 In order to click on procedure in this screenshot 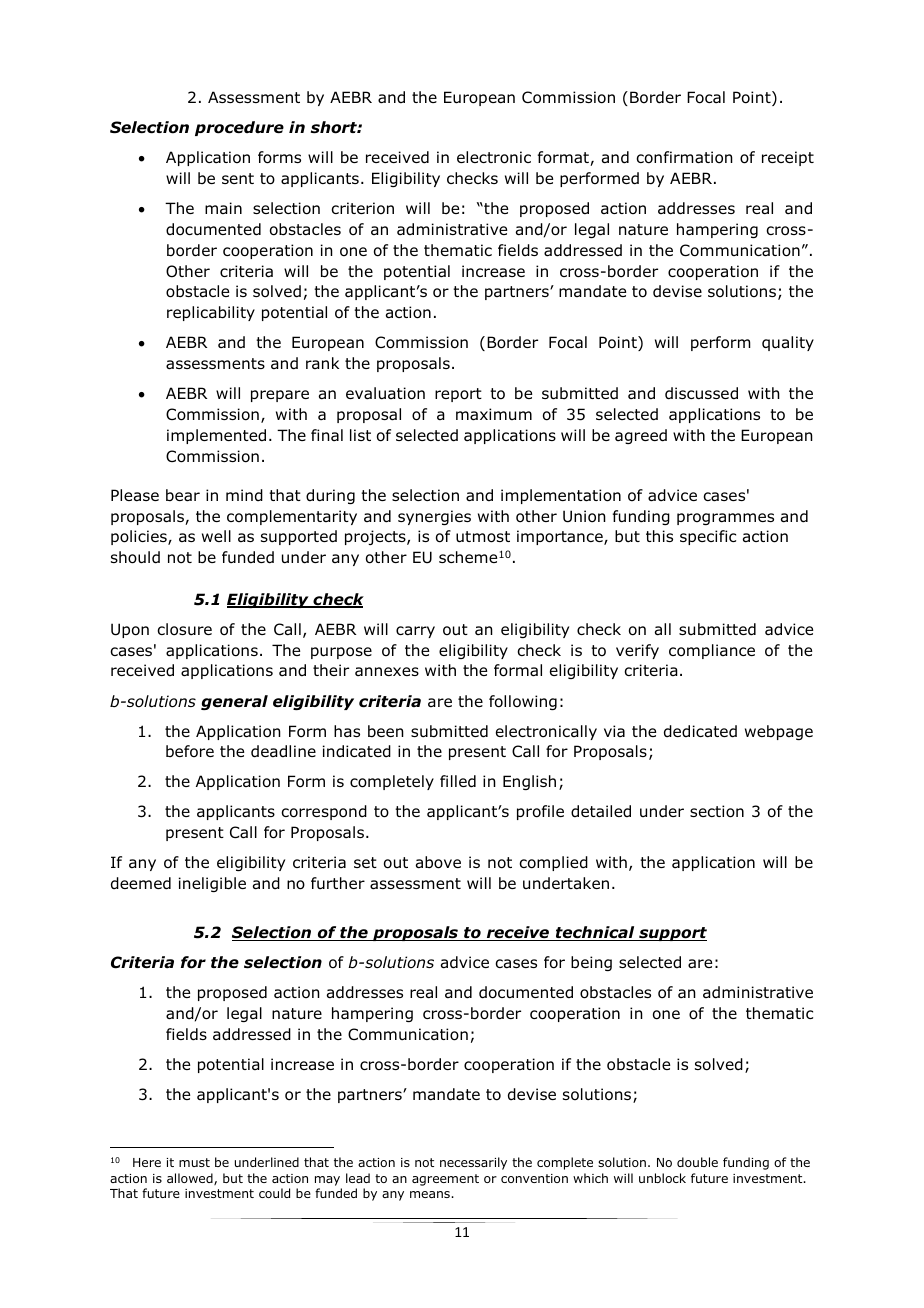, I will do `click(239, 128)`.
